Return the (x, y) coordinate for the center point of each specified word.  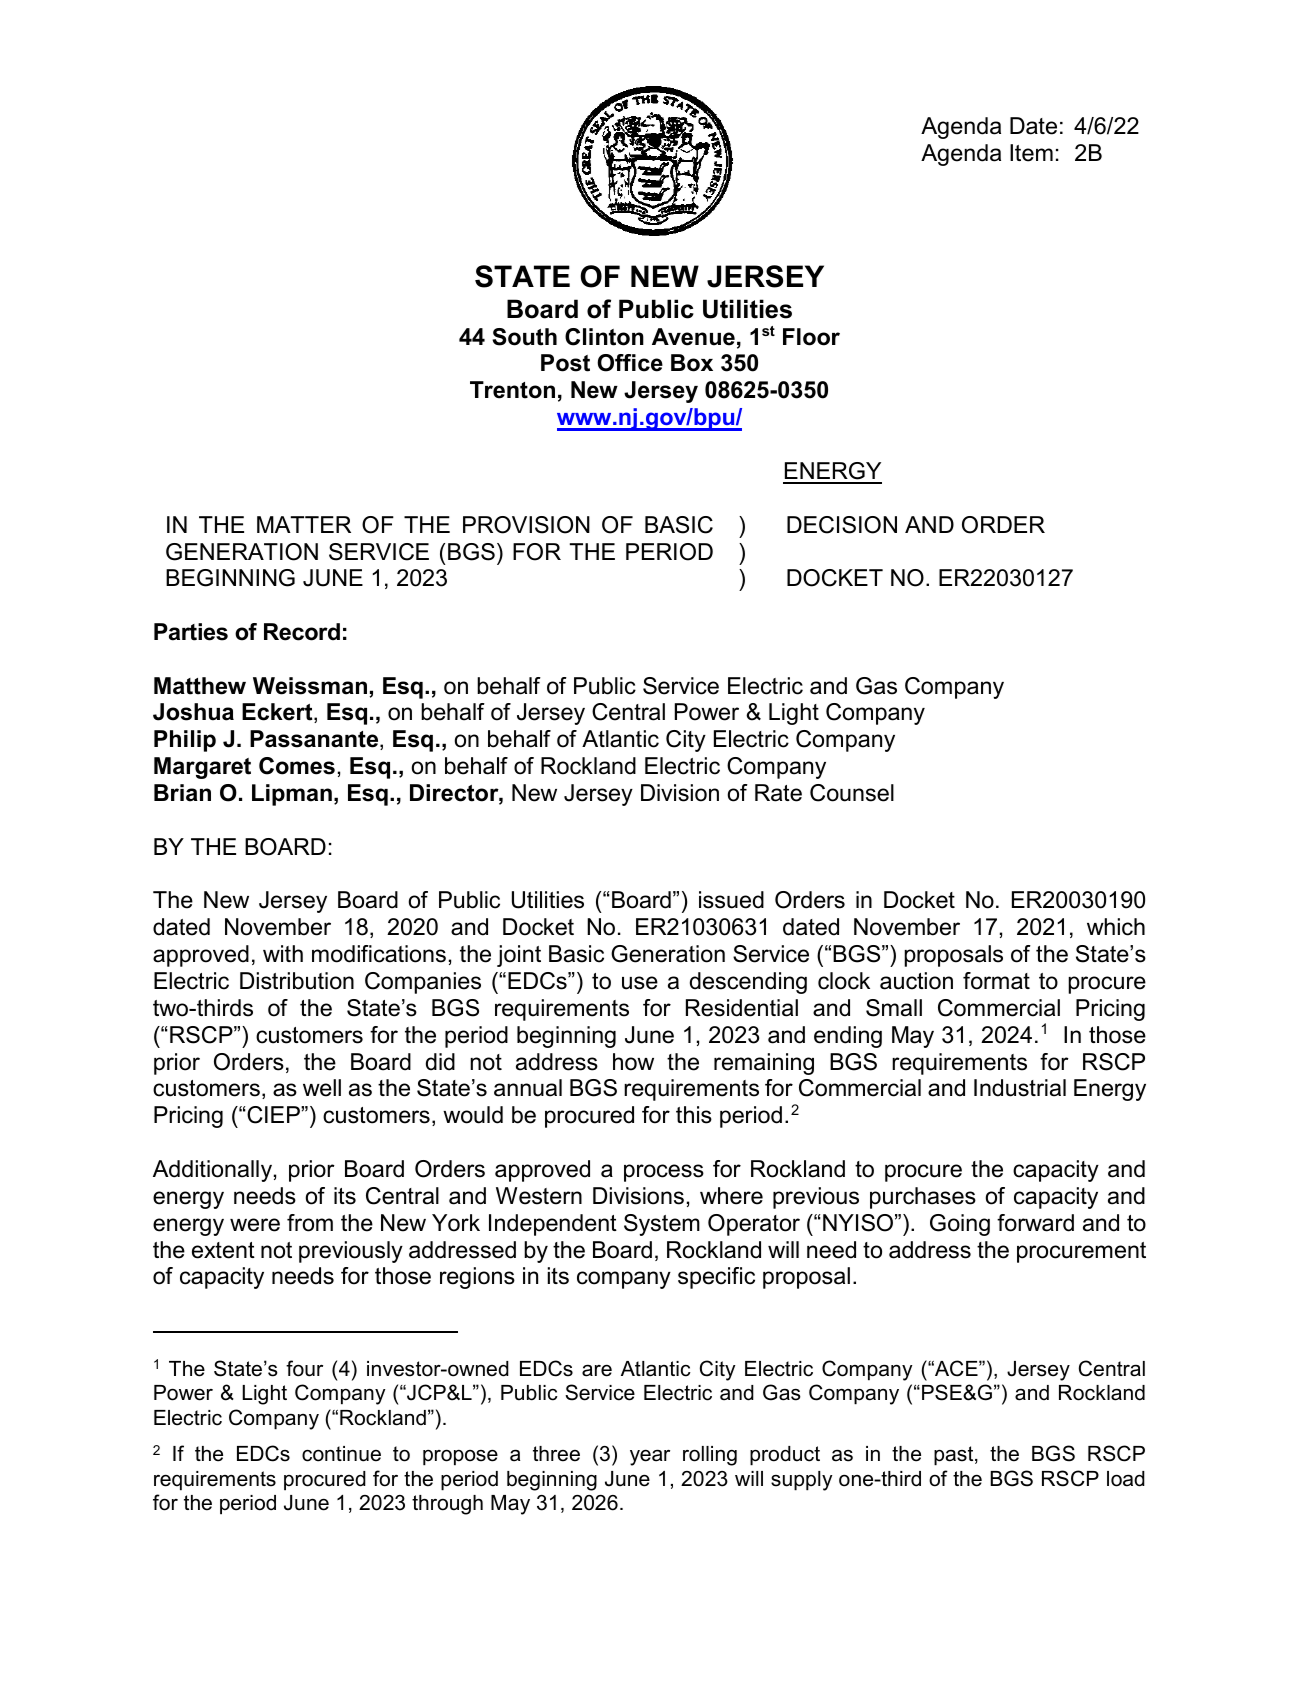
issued (731, 900)
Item (1031, 153)
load (1126, 1479)
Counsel (852, 793)
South (524, 337)
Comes (297, 766)
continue (341, 1454)
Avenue (693, 337)
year (650, 1457)
